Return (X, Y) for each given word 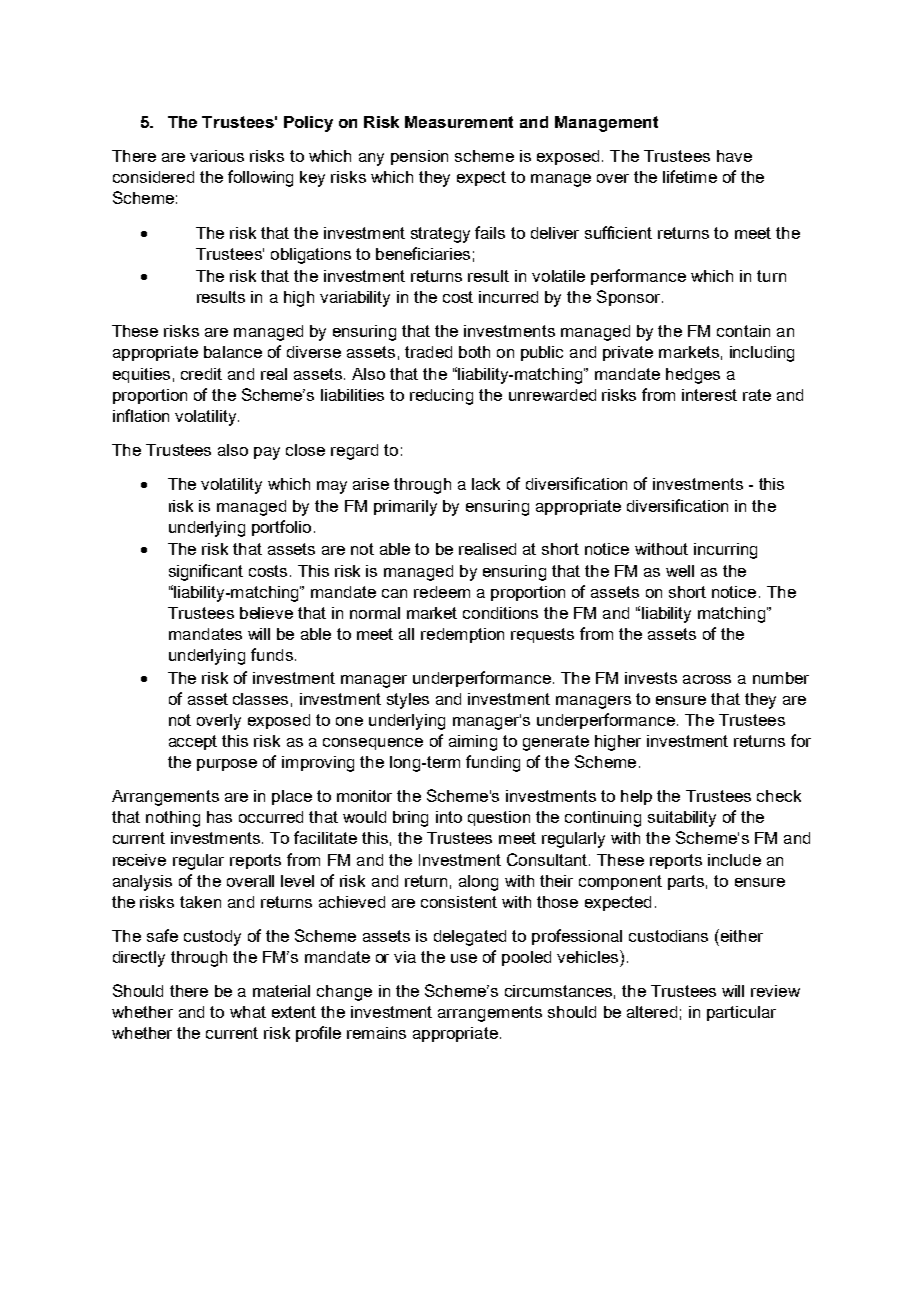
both (474, 352)
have (734, 156)
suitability (682, 819)
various (217, 156)
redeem (442, 592)
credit (201, 374)
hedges (693, 376)
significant (206, 572)
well (680, 571)
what (248, 1012)
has (219, 817)
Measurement (459, 122)
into (449, 817)
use (464, 958)
